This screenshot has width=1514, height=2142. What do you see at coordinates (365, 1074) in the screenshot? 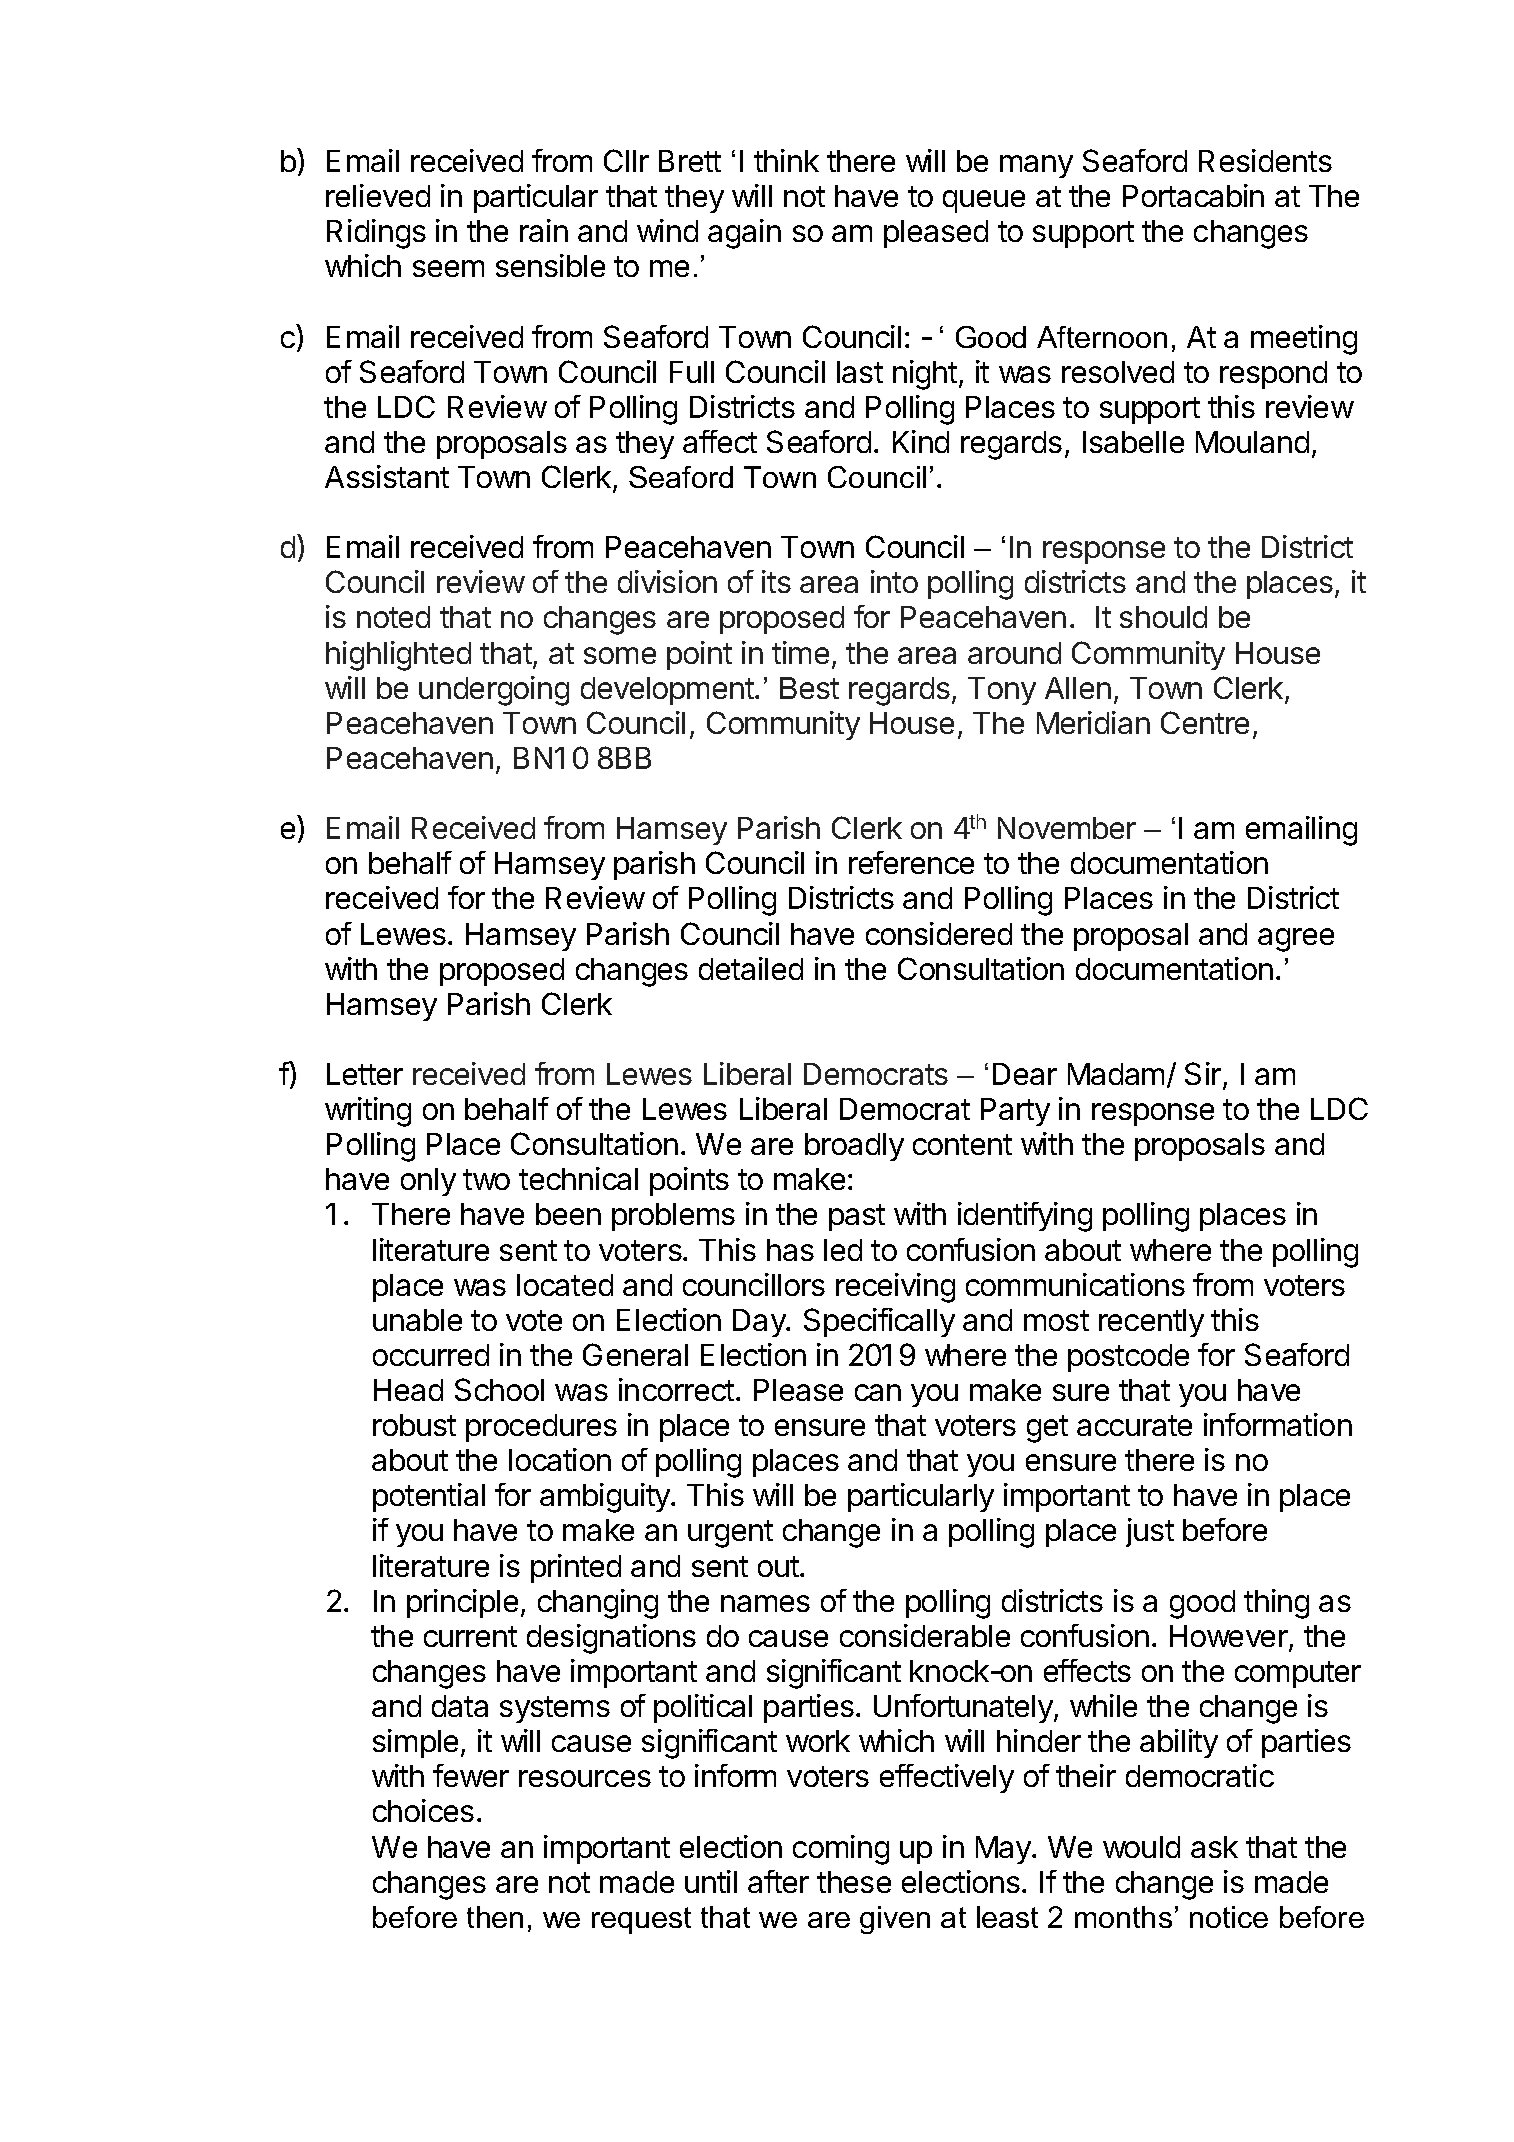
I see `Letter` at bounding box center [365, 1074].
